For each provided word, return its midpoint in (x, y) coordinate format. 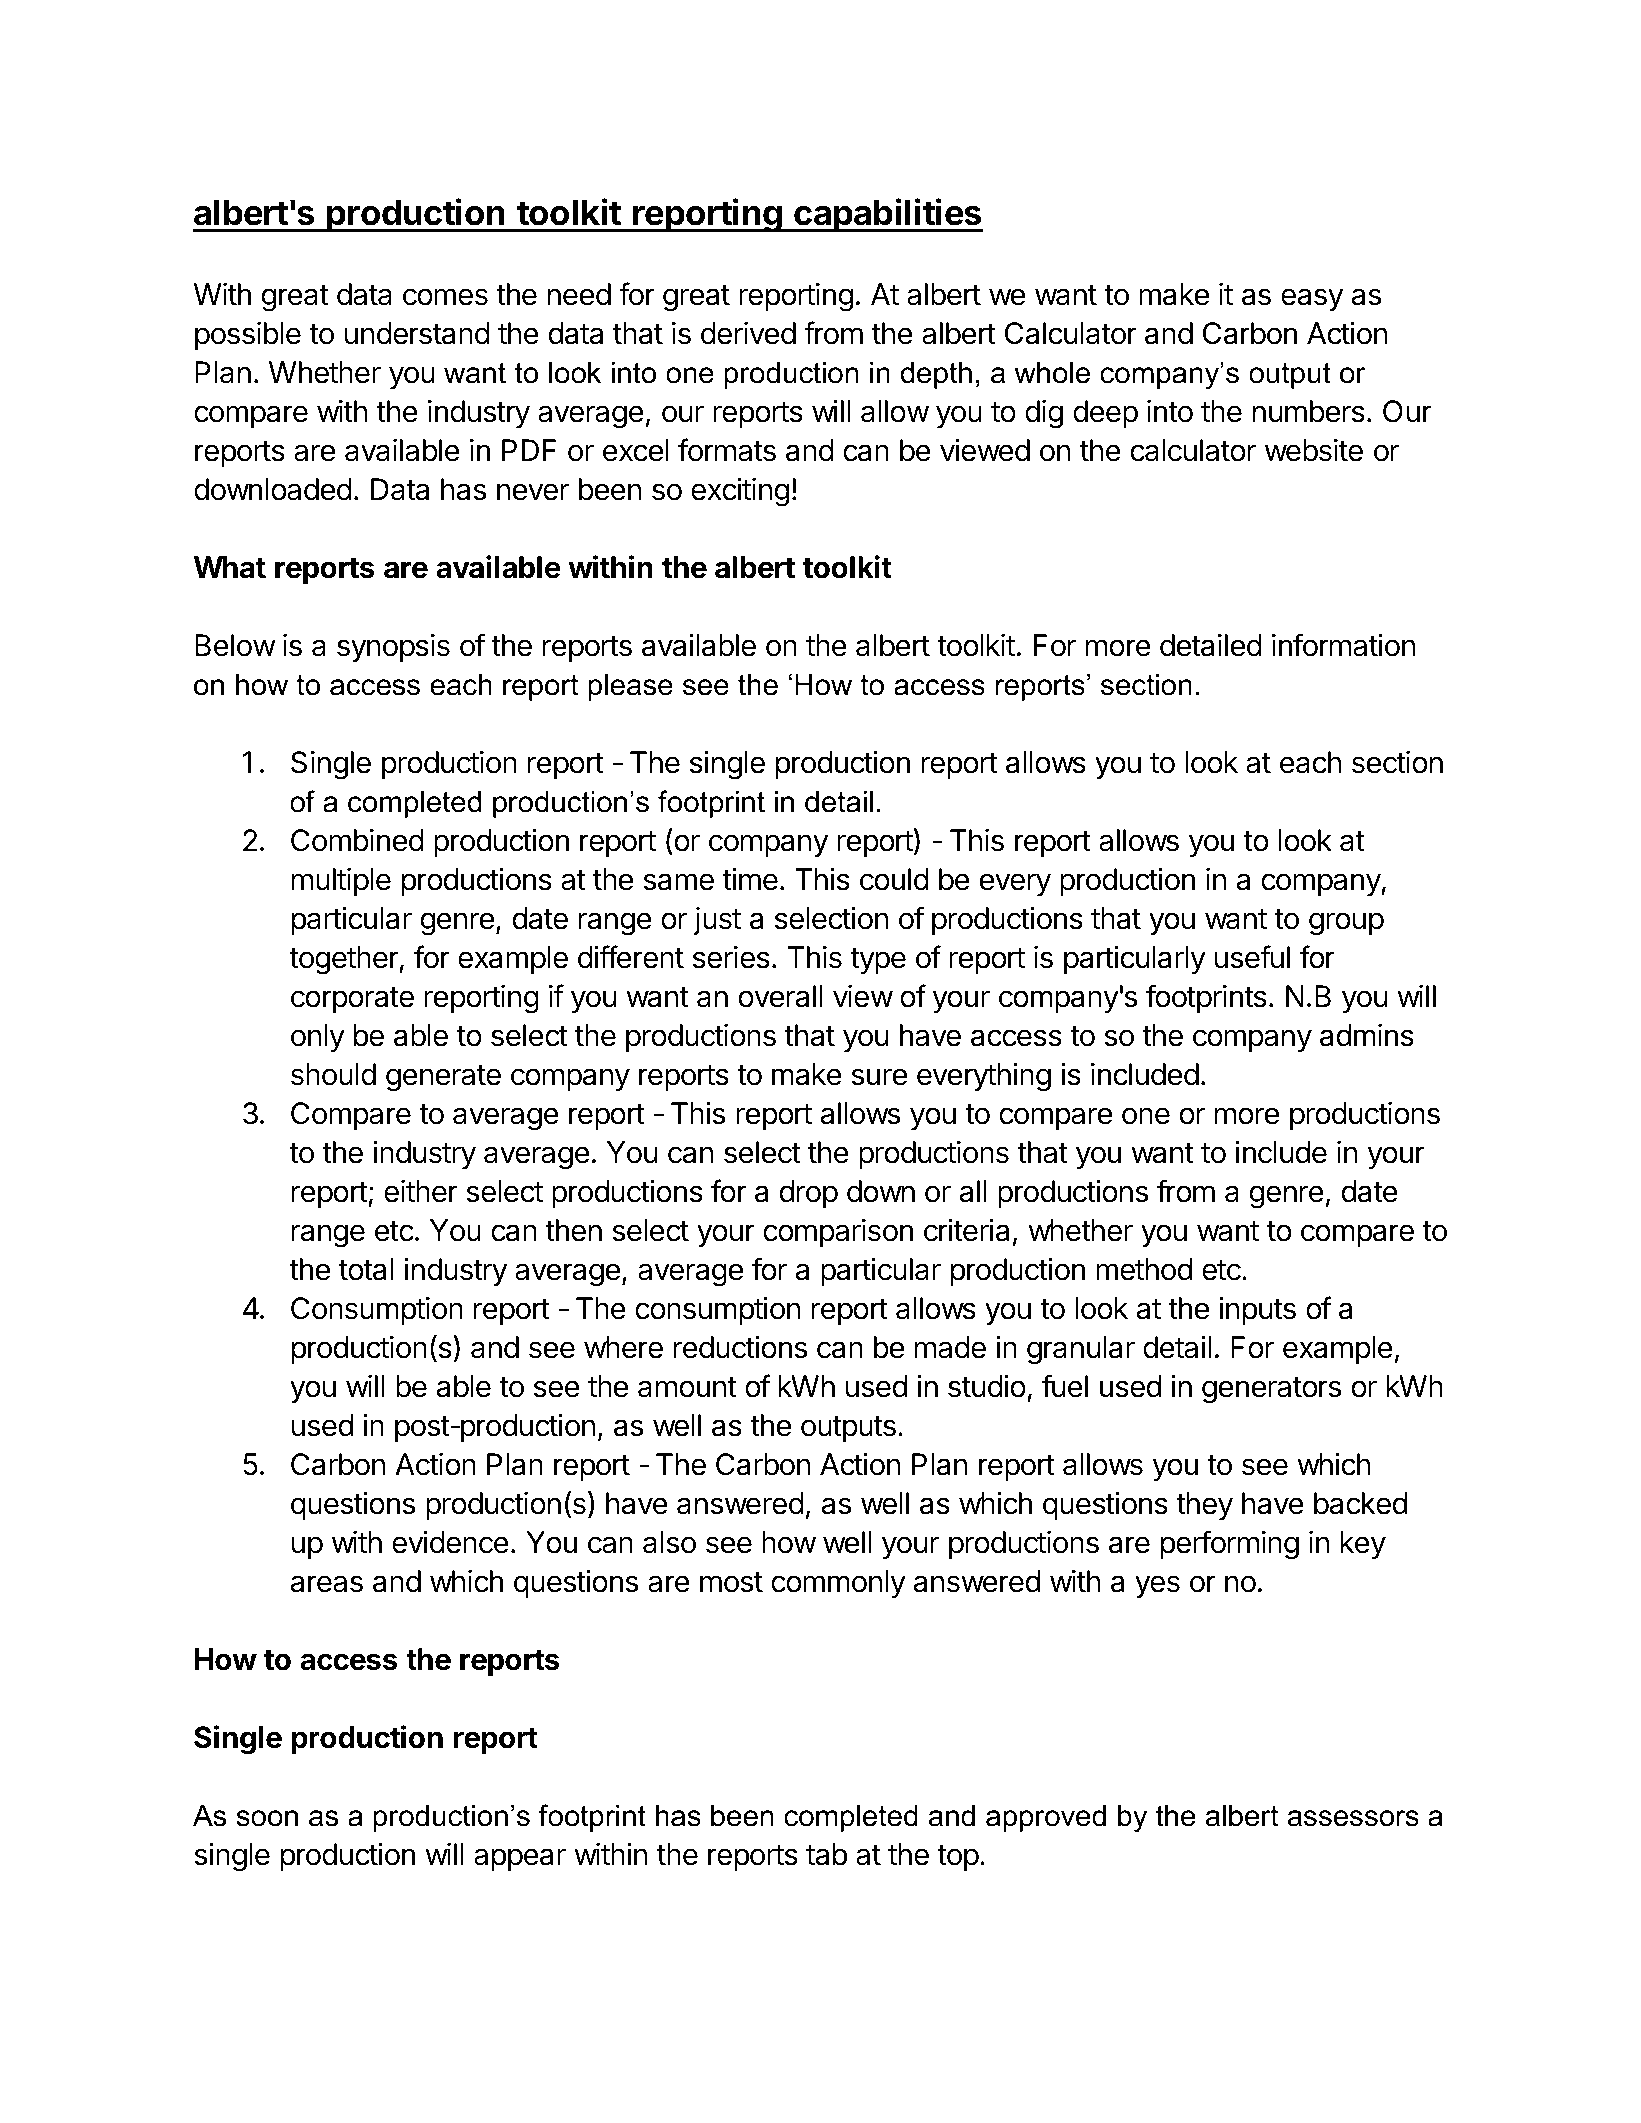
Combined (357, 840)
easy (1312, 299)
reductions (740, 1347)
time (750, 879)
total (366, 1269)
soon (267, 1818)
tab (826, 1854)
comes (445, 297)
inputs (1257, 1311)
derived (748, 333)
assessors (1353, 1818)
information (1344, 645)
